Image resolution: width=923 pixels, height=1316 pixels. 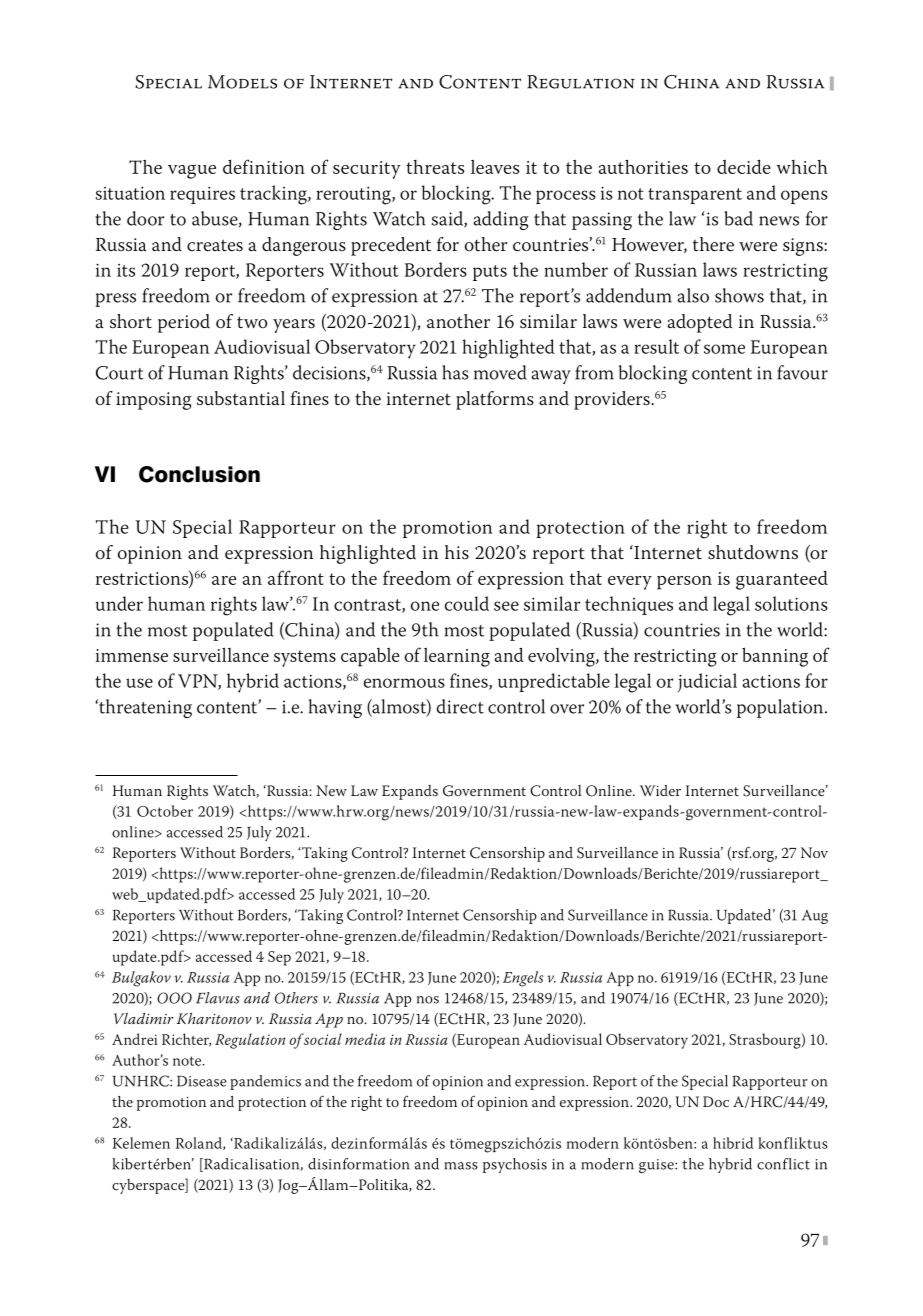 I want to click on Wider, so click(x=660, y=790).
